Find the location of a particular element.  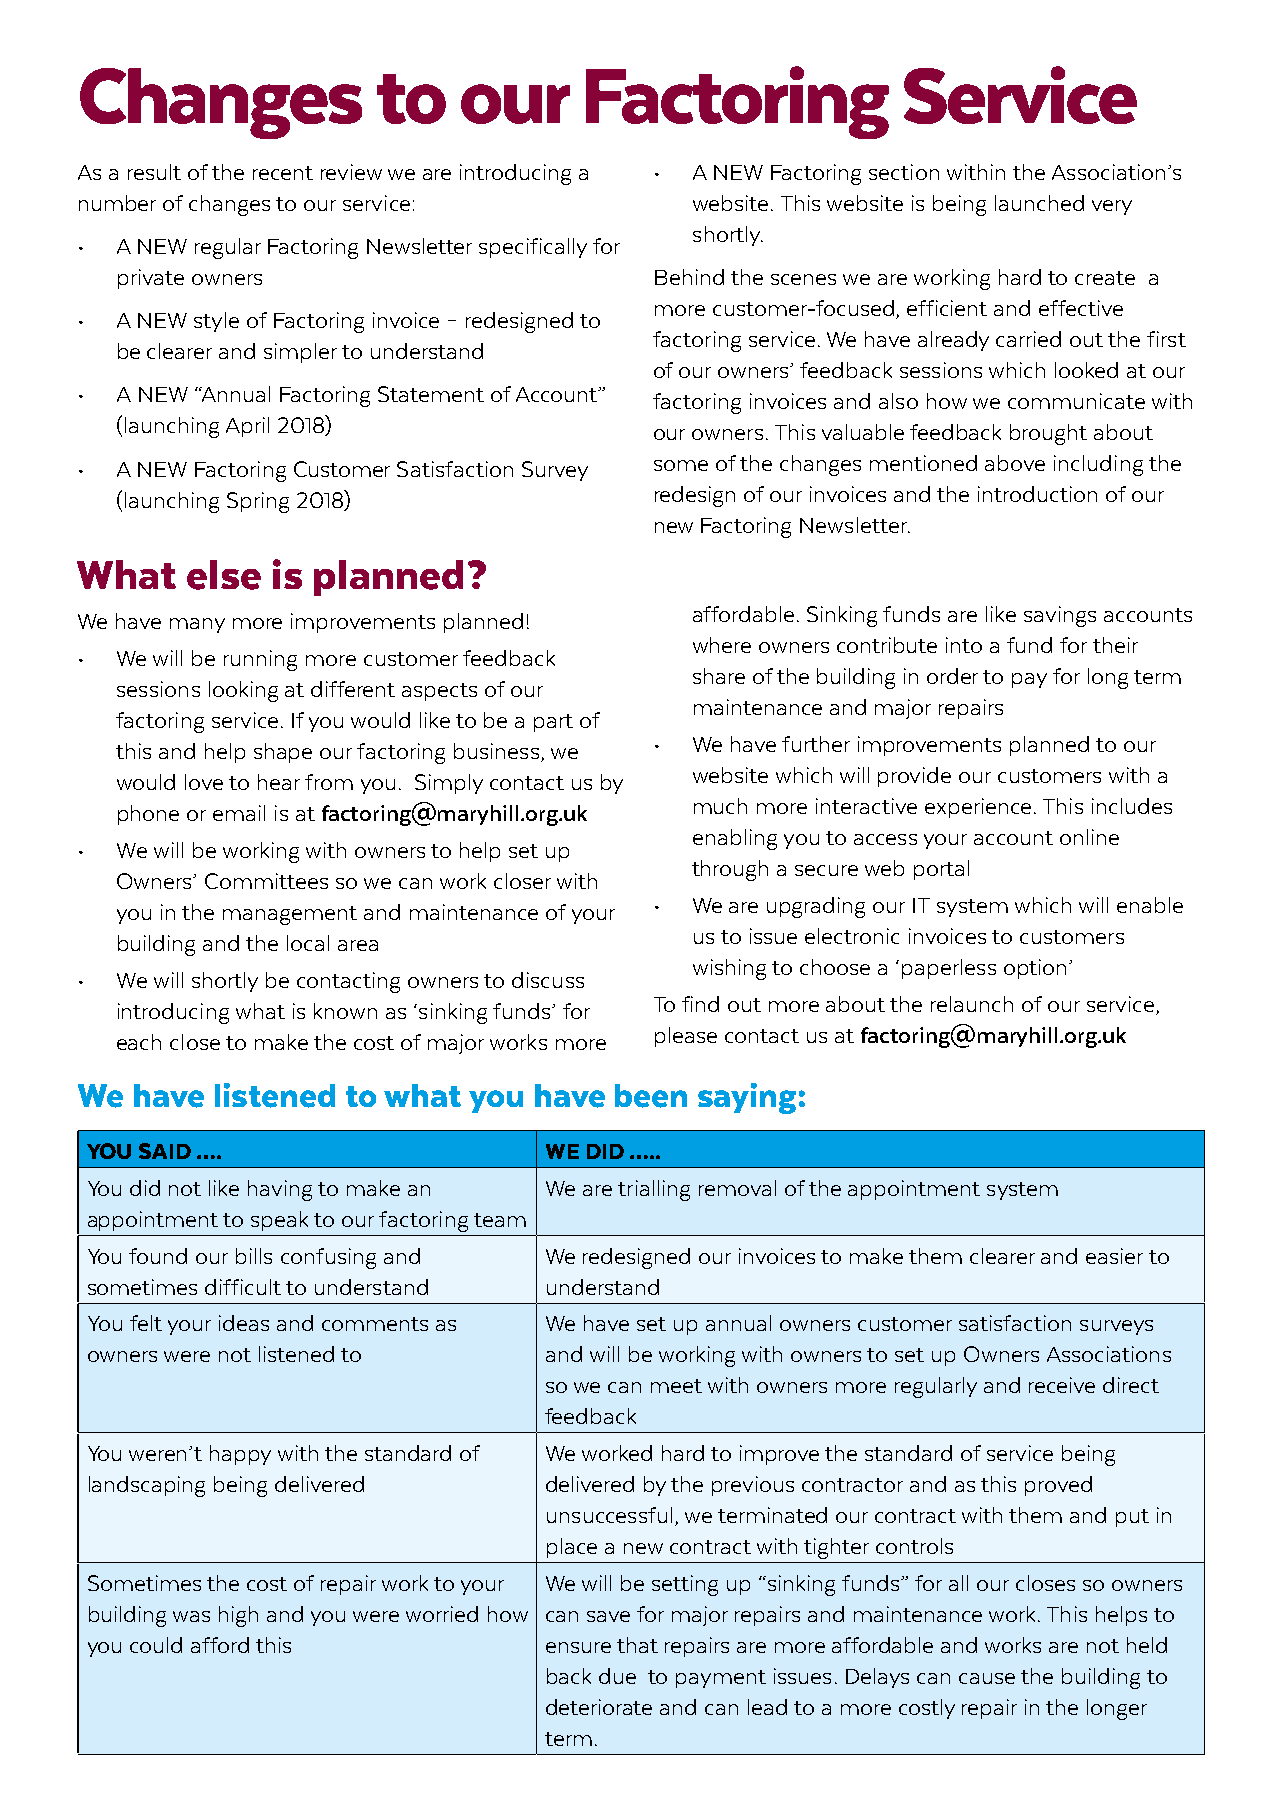

that is located at coordinates (637, 1645).
